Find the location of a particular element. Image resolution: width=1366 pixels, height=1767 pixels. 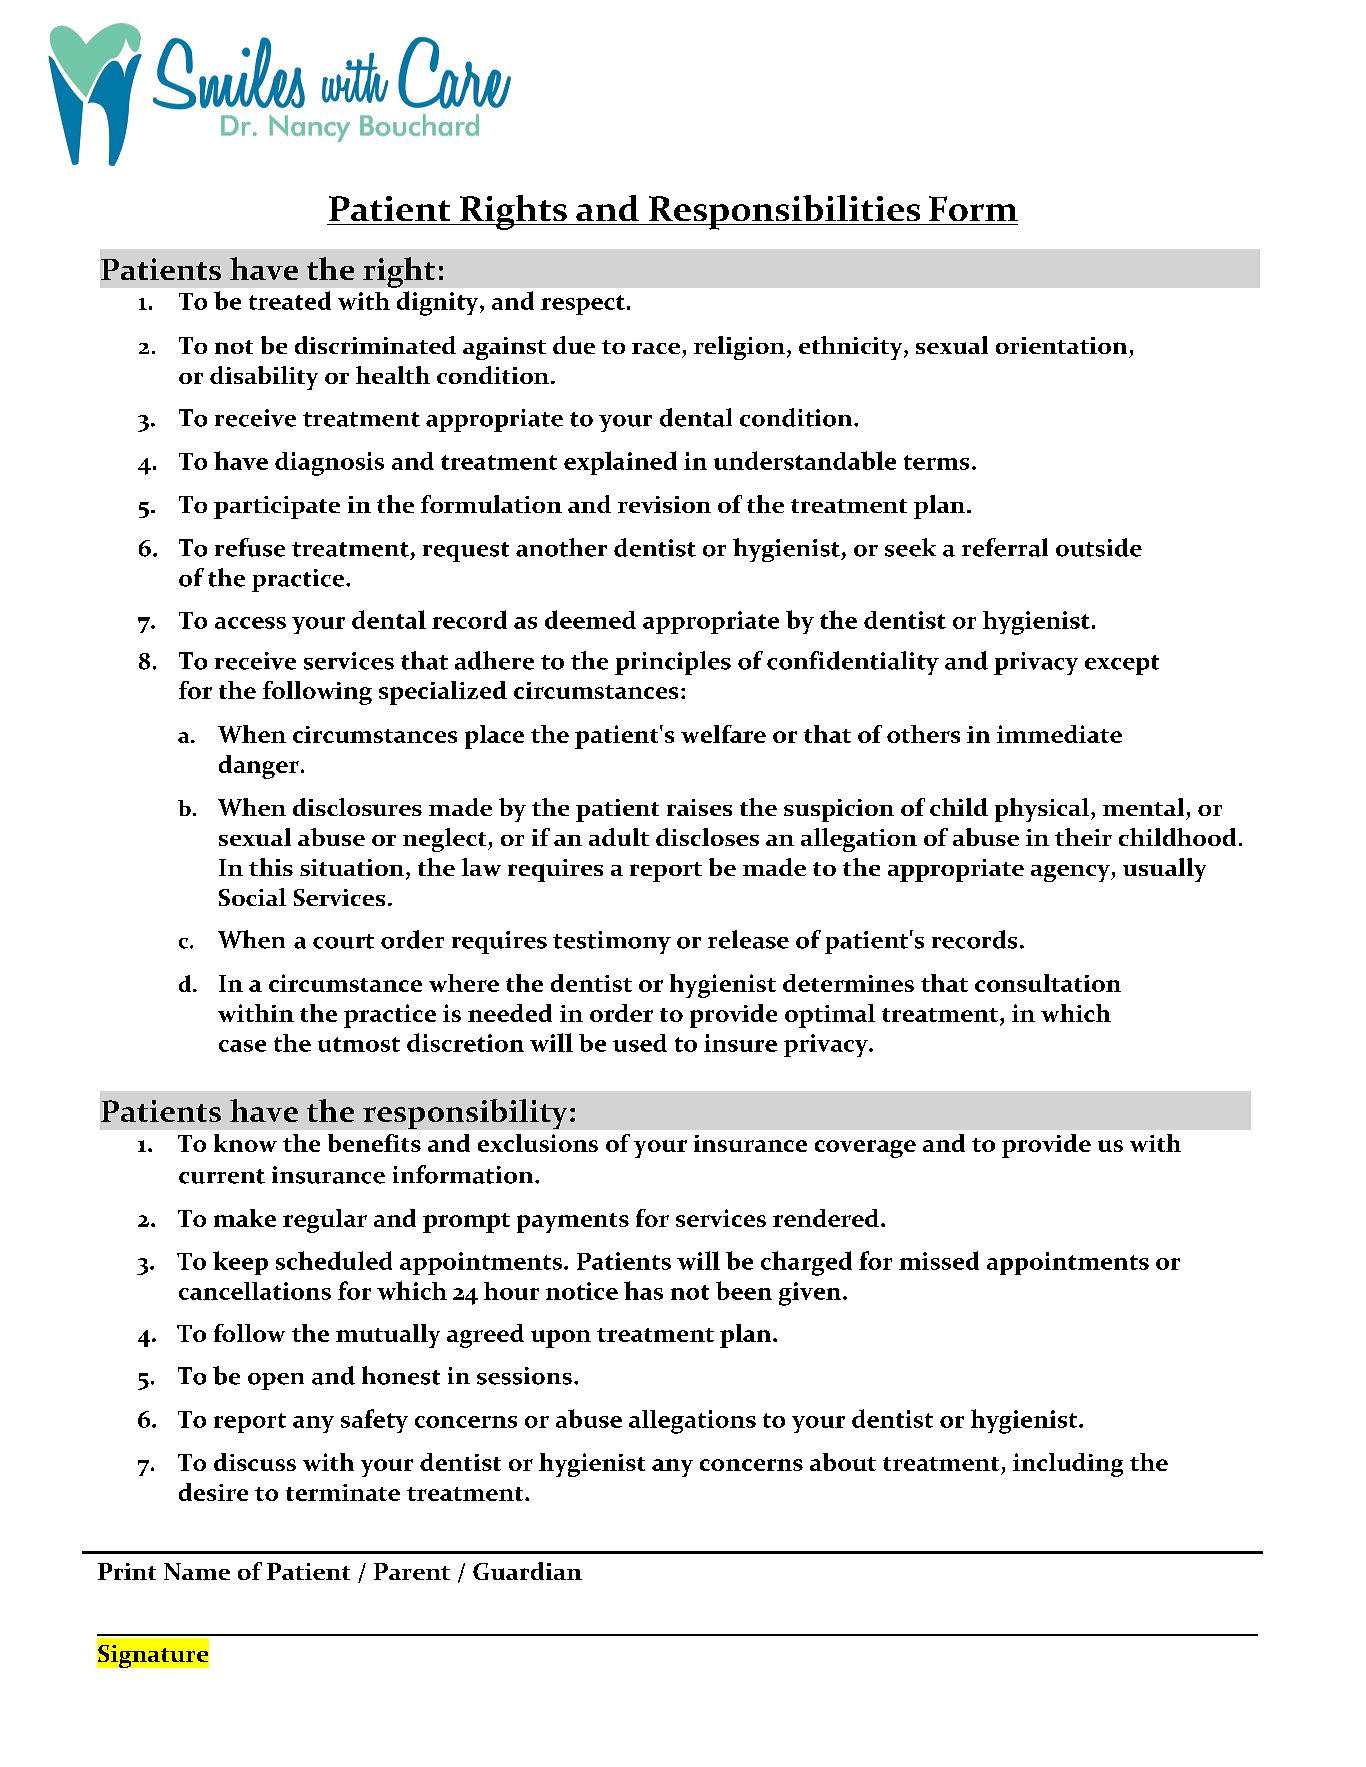

their is located at coordinates (1083, 837).
